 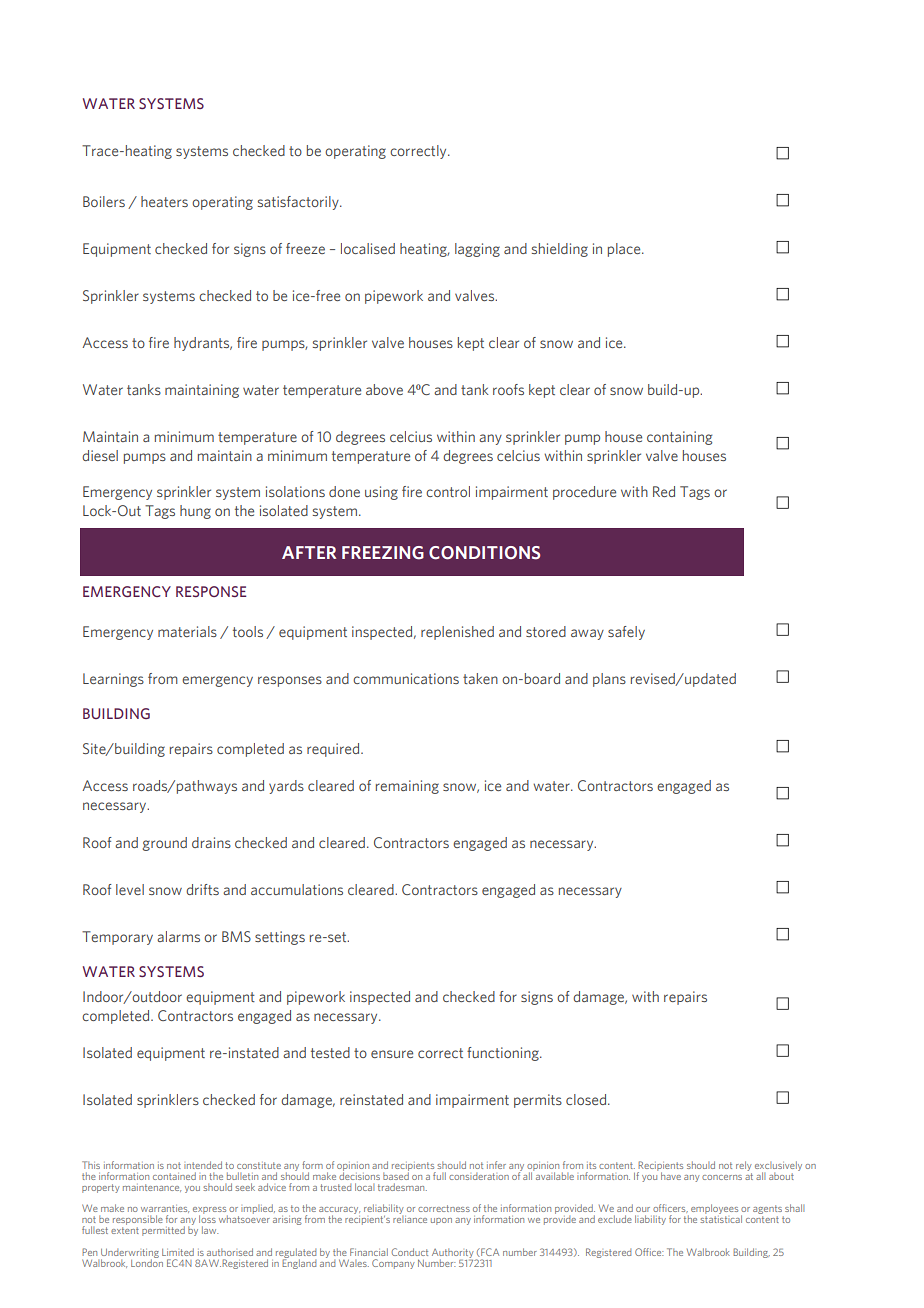 I want to click on place, so click(x=625, y=250).
